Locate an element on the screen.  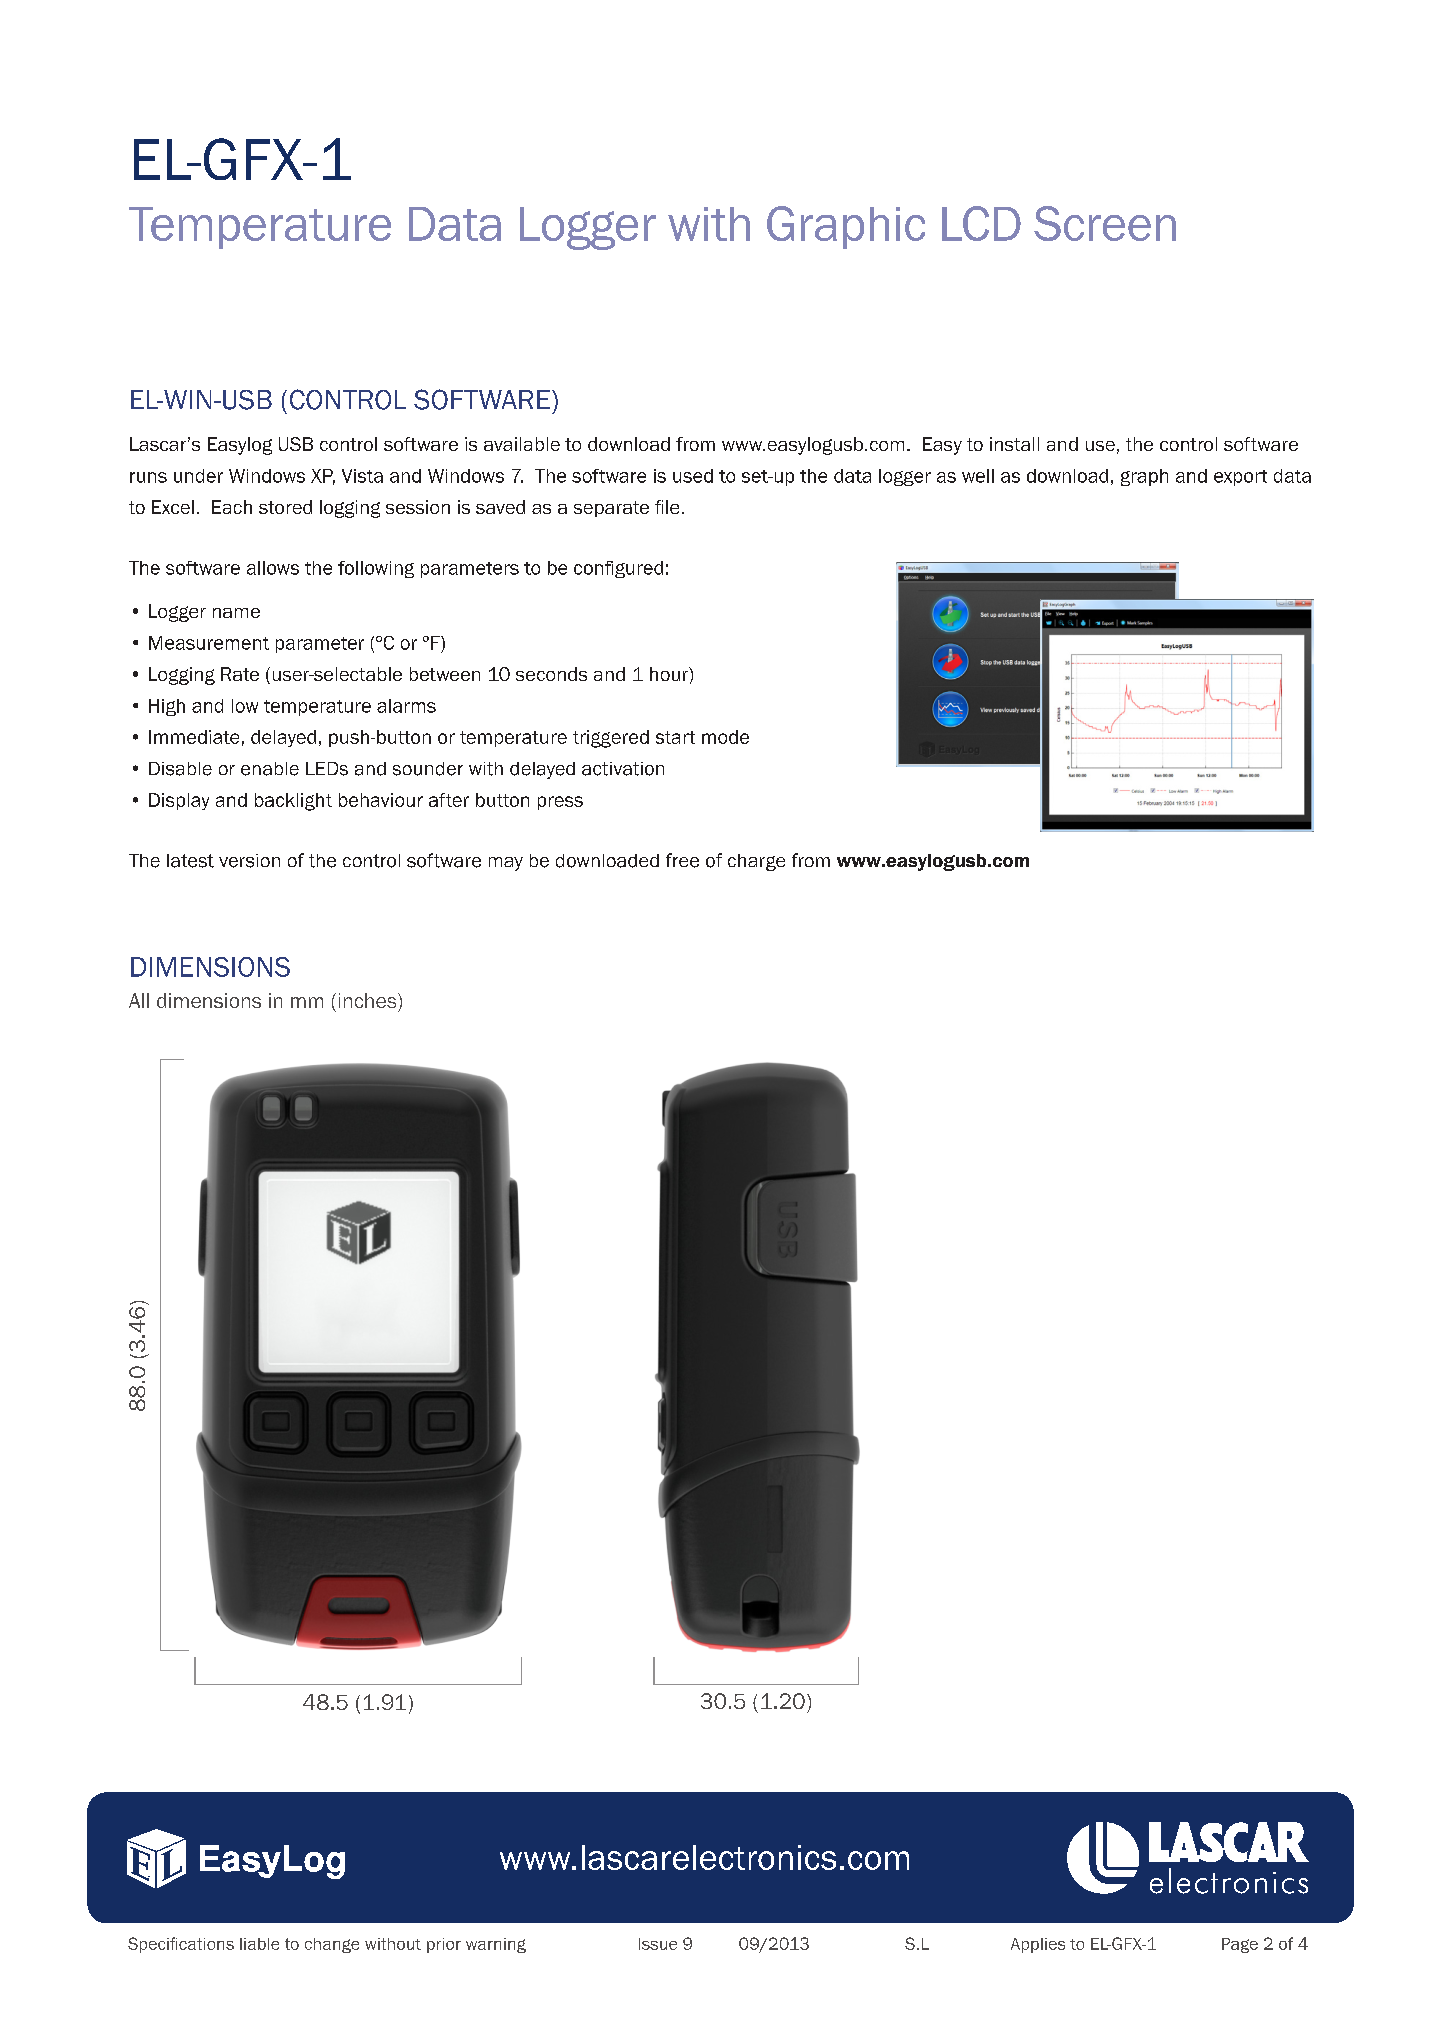
used is located at coordinates (693, 476).
